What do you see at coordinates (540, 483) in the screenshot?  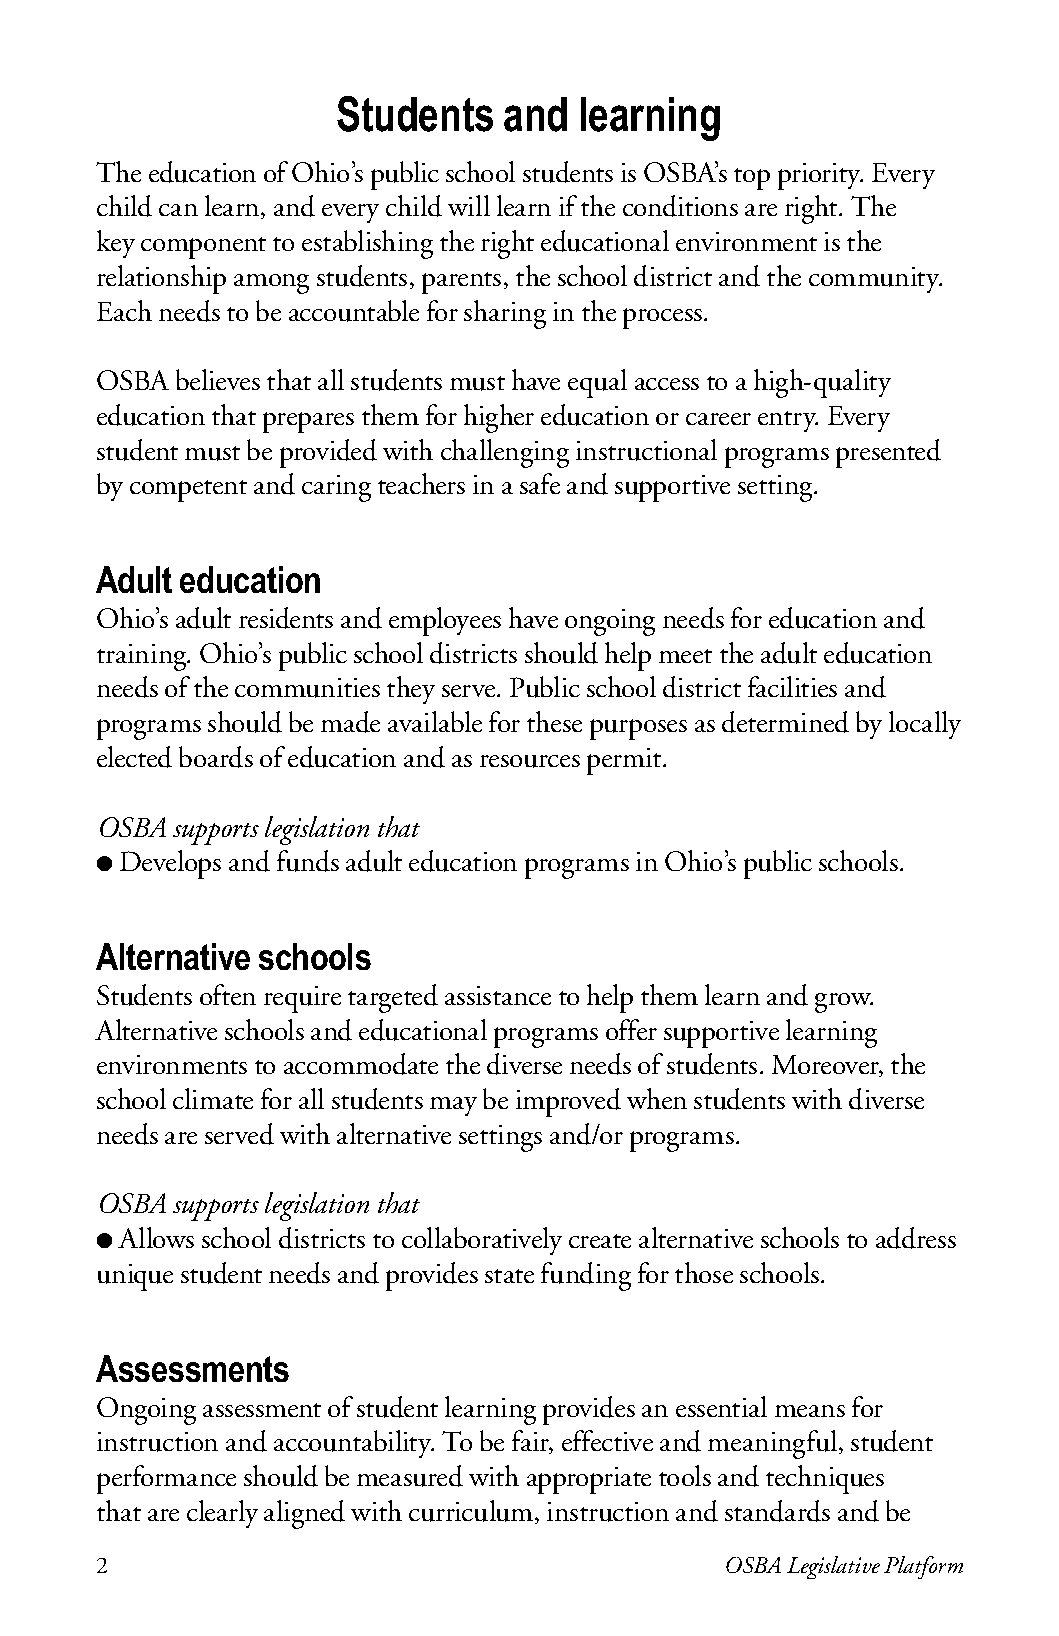 I see `safe` at bounding box center [540, 483].
